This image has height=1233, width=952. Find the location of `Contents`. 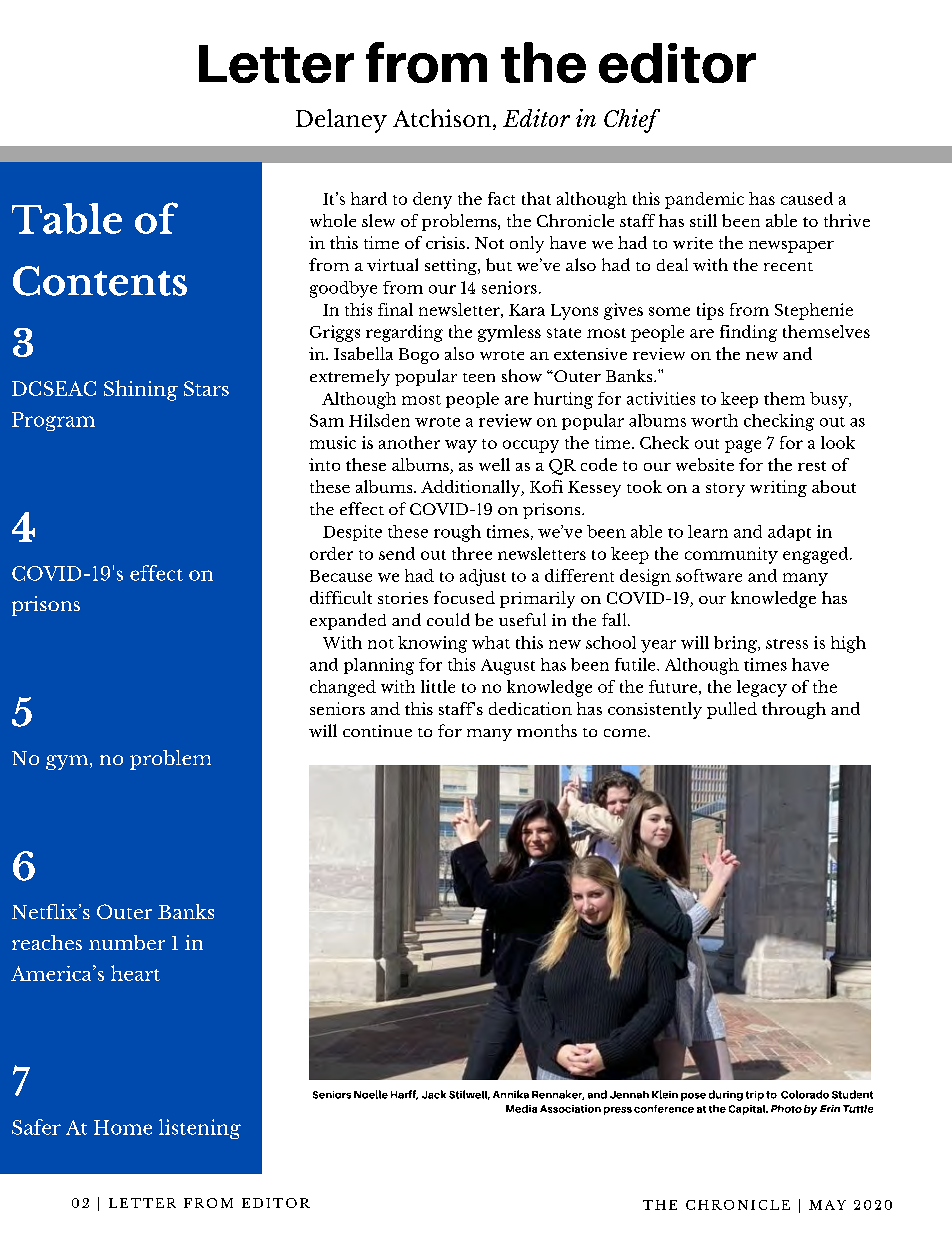

Contents is located at coordinates (100, 281).
